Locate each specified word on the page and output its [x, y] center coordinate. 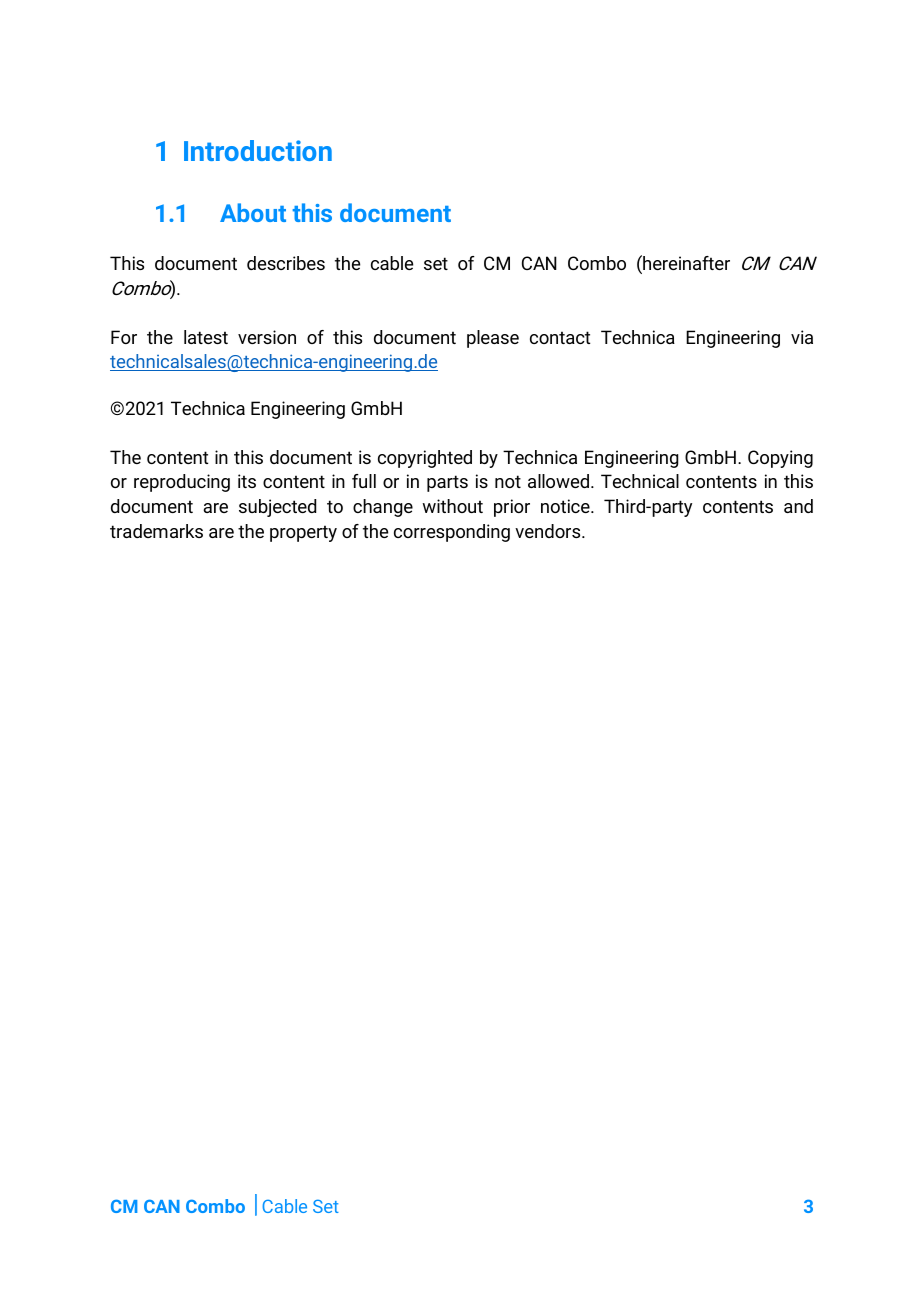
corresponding [452, 533]
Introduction [258, 150]
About [253, 212]
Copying [780, 459]
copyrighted [425, 459]
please [493, 339]
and [798, 506]
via [802, 337]
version [267, 337]
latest [206, 337]
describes [286, 263]
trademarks [156, 531]
